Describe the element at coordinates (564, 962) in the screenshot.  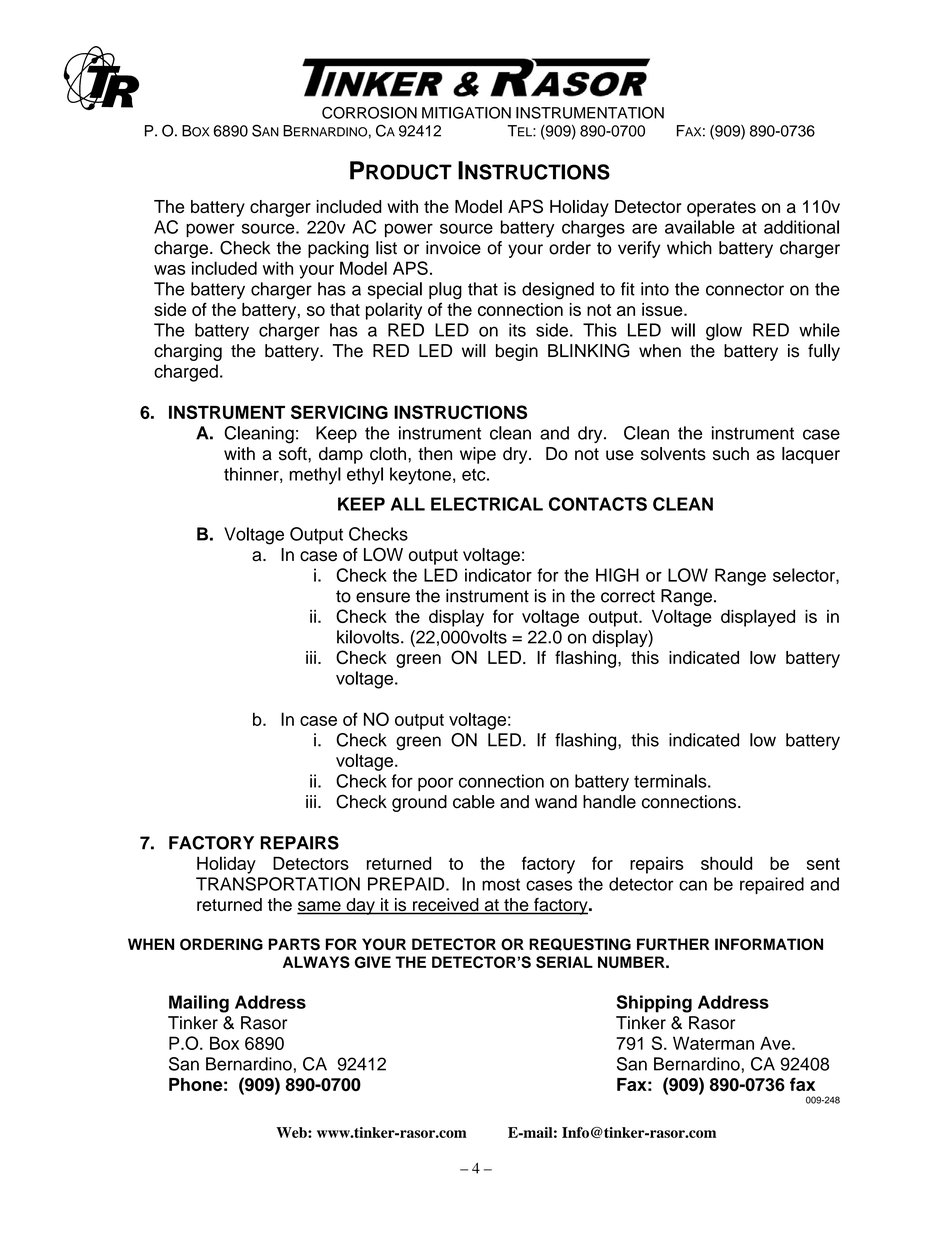
I see `SERIAL` at that location.
